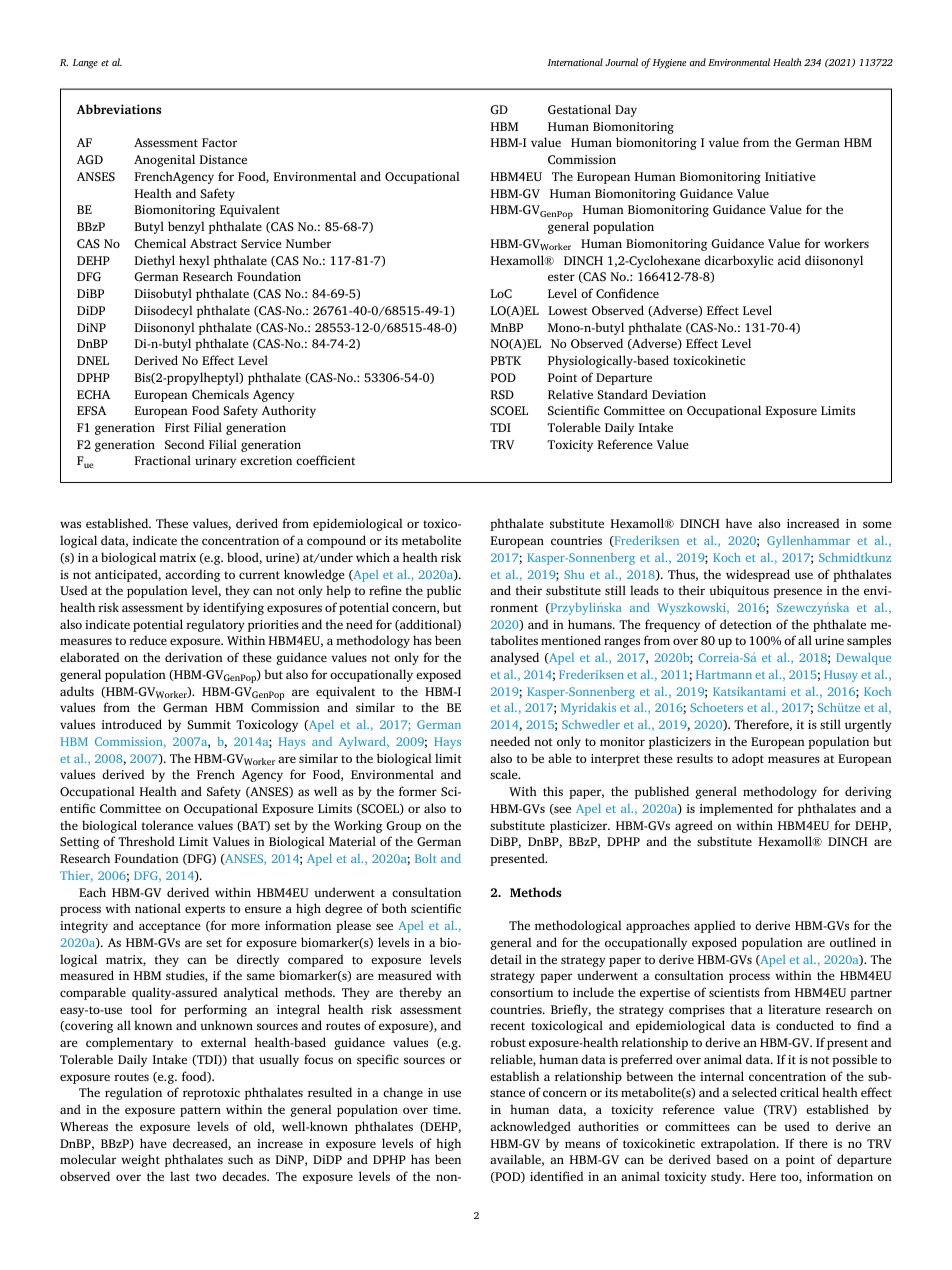  Describe the element at coordinates (426, 858) in the page. I see `Bolt` at that location.
